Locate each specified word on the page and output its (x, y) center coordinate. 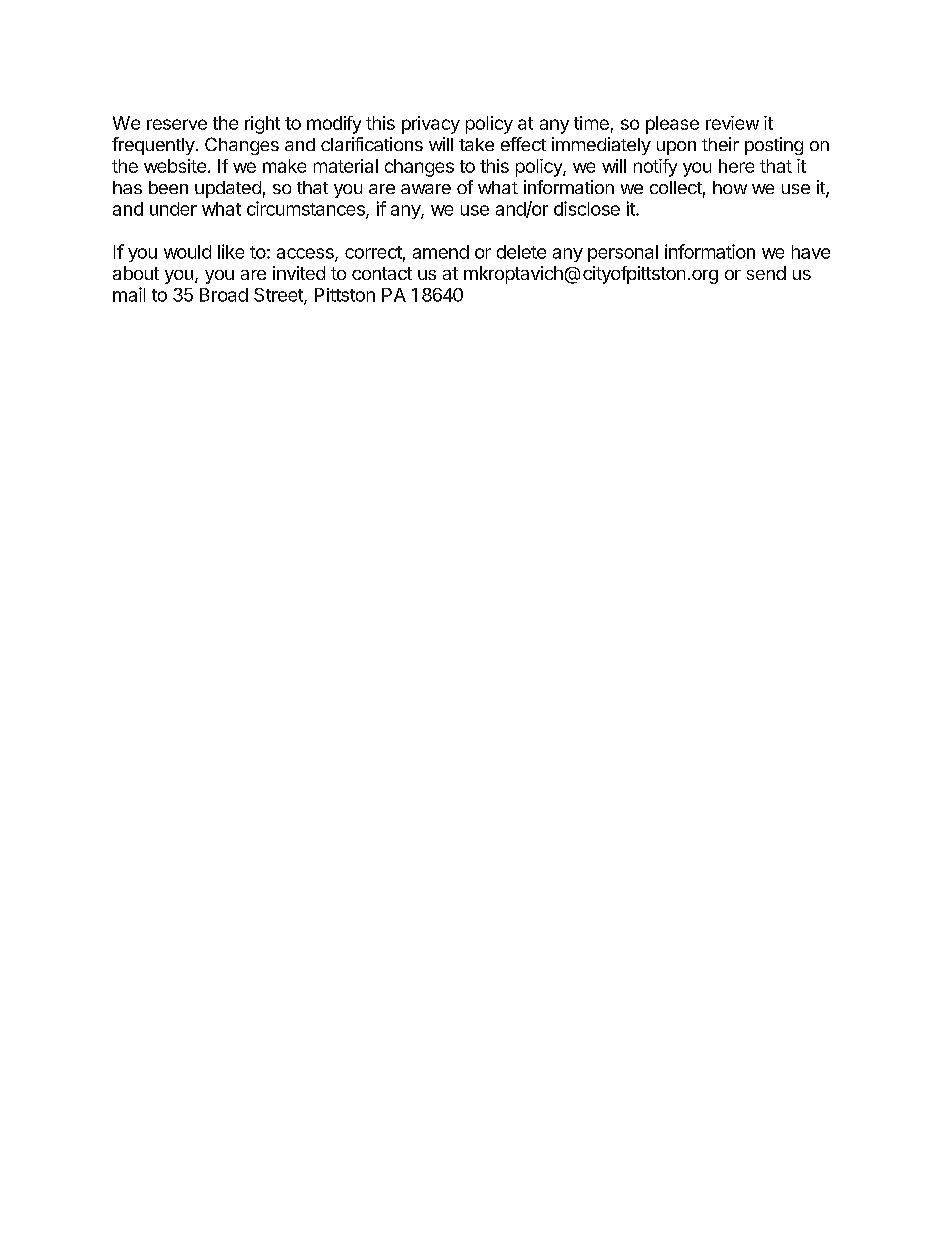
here (736, 166)
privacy (431, 125)
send (766, 273)
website (175, 166)
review (732, 123)
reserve (177, 124)
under (173, 209)
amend (441, 252)
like (231, 251)
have (811, 252)
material (346, 166)
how (730, 187)
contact (382, 273)
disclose (587, 208)
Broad (224, 295)
